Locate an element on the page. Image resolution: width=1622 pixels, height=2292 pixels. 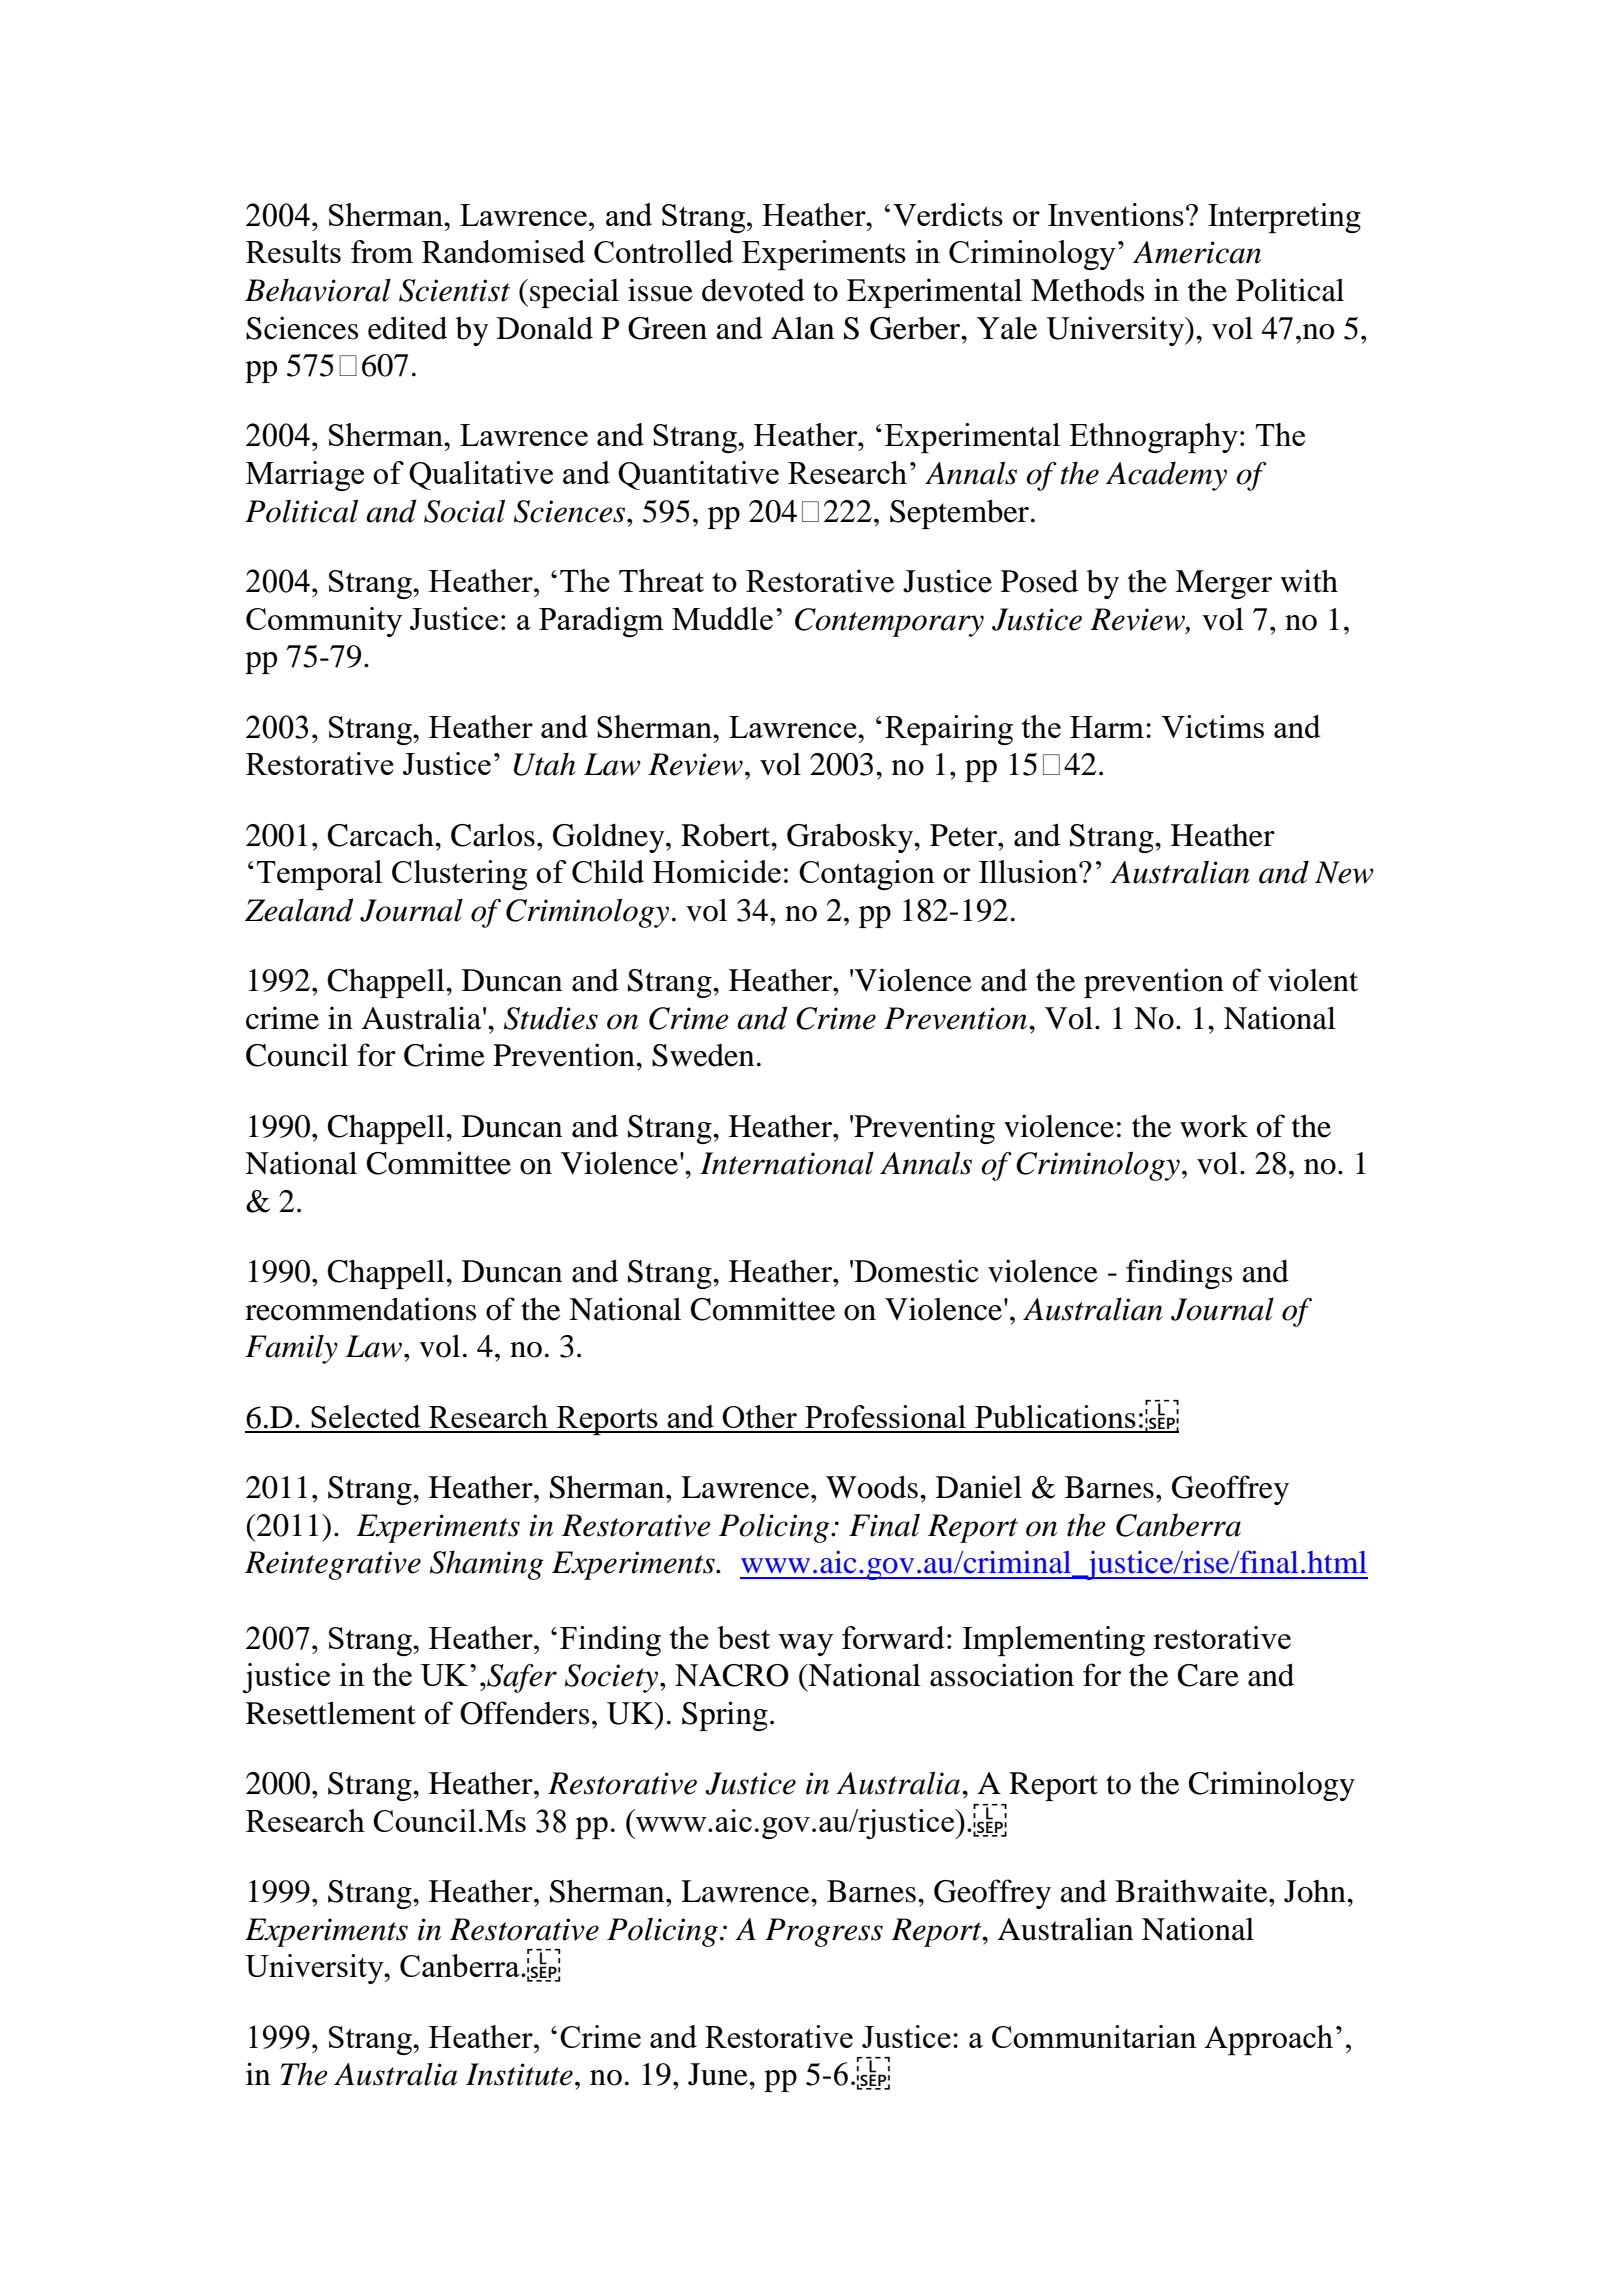
way is located at coordinates (805, 1645).
